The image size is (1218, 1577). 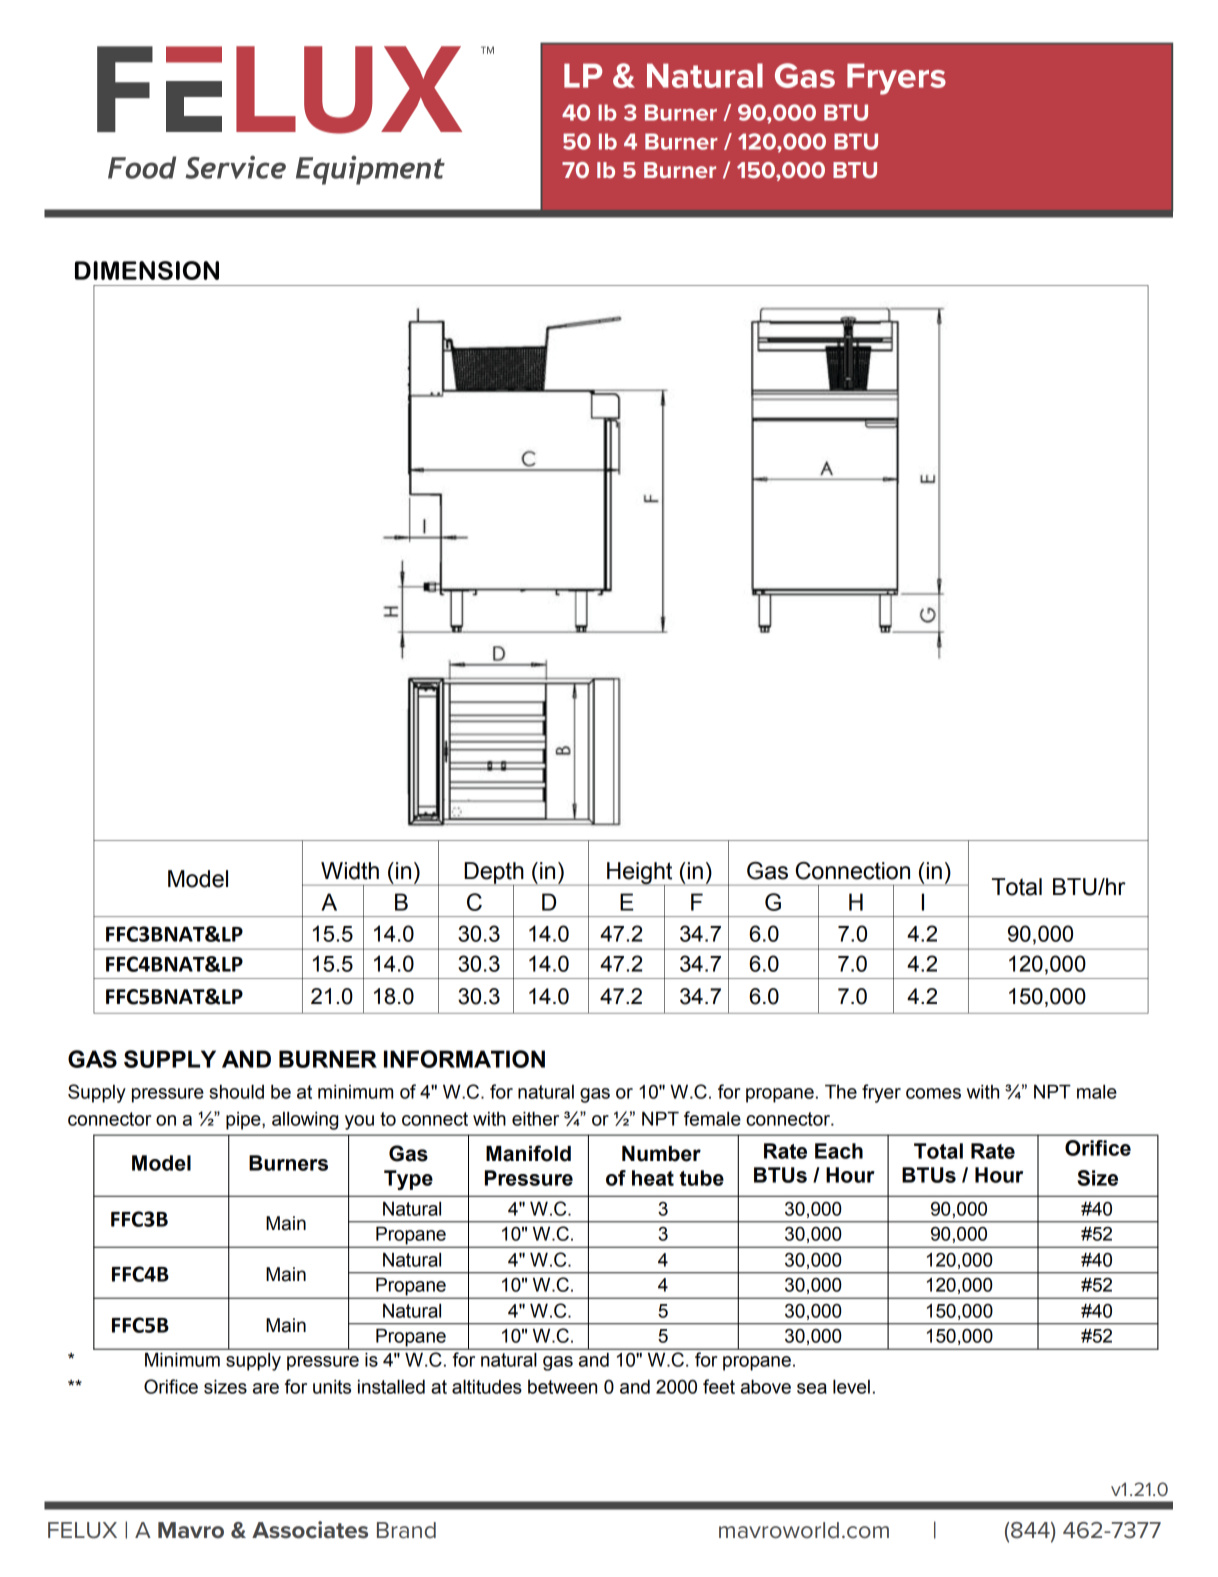 I want to click on Depth, so click(x=494, y=874).
